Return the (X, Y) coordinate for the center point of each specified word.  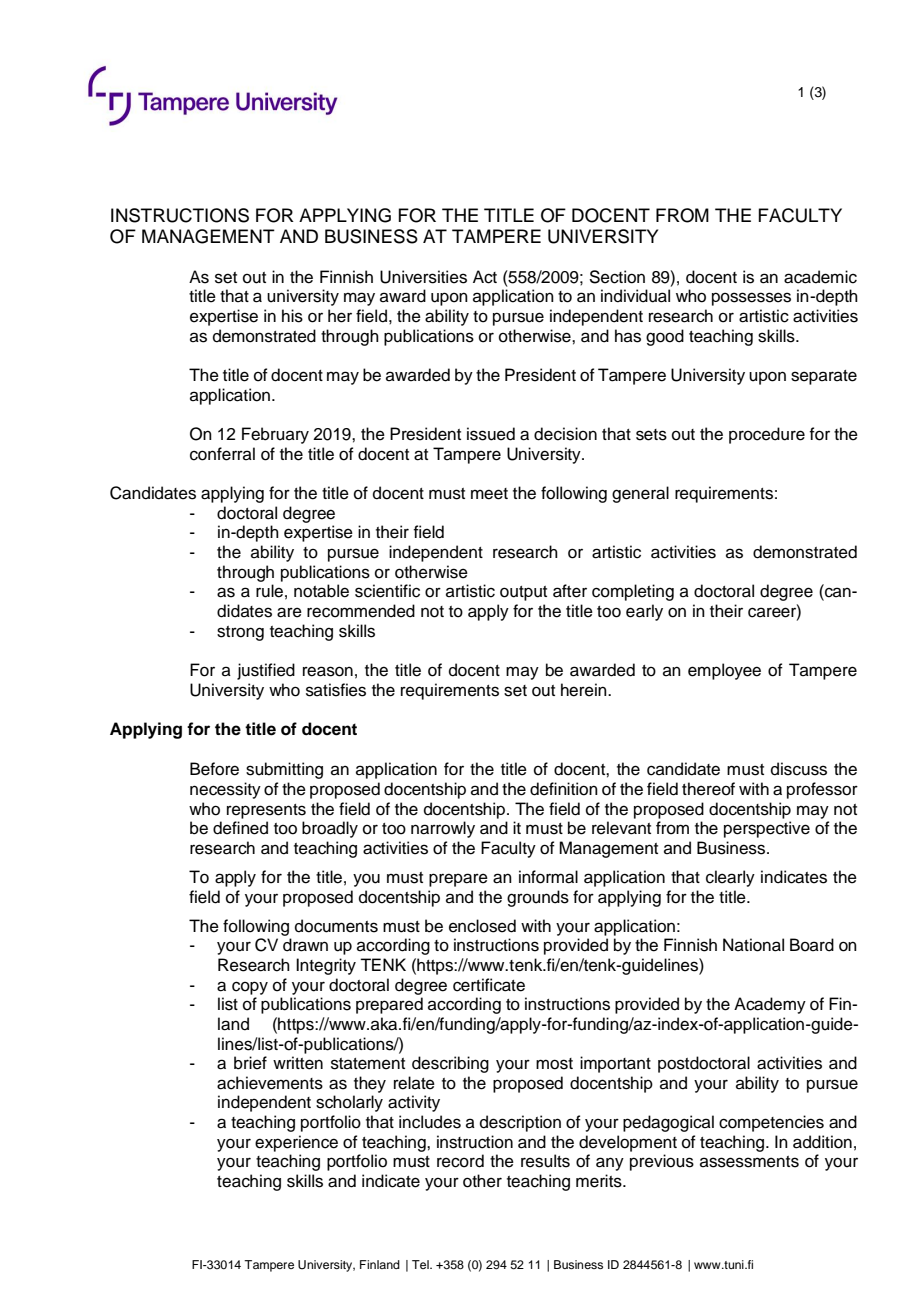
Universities (423, 277)
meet (489, 494)
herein (585, 690)
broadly (330, 829)
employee (724, 671)
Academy (770, 1005)
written (298, 1063)
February (275, 435)
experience (296, 1143)
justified (266, 671)
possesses (751, 299)
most (554, 1064)
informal (548, 877)
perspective (767, 829)
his (292, 316)
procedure (767, 435)
